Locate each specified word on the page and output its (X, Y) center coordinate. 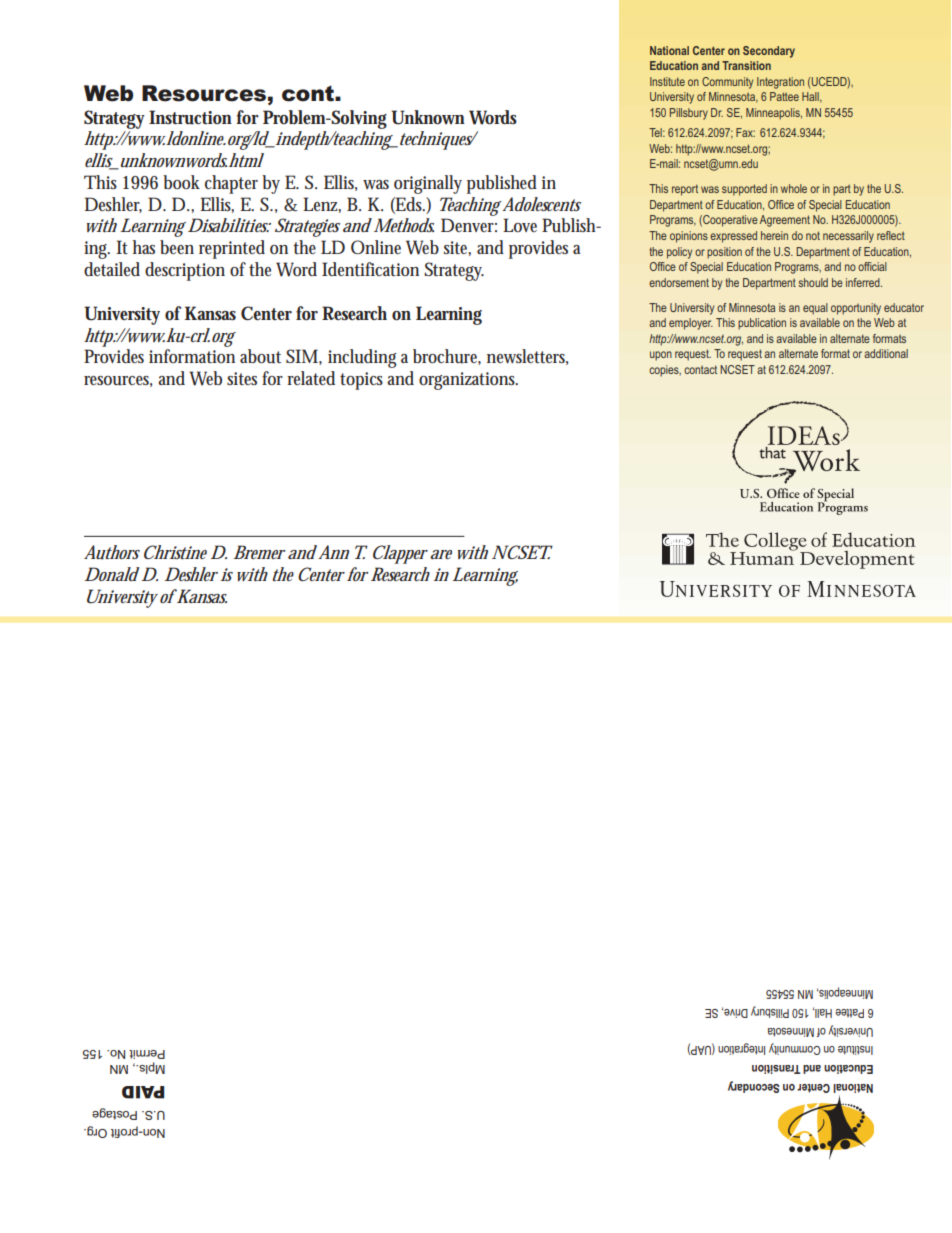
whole (794, 188)
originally (428, 184)
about (260, 356)
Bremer (259, 552)
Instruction (190, 117)
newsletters (527, 357)
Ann (333, 552)
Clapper (400, 554)
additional (886, 353)
